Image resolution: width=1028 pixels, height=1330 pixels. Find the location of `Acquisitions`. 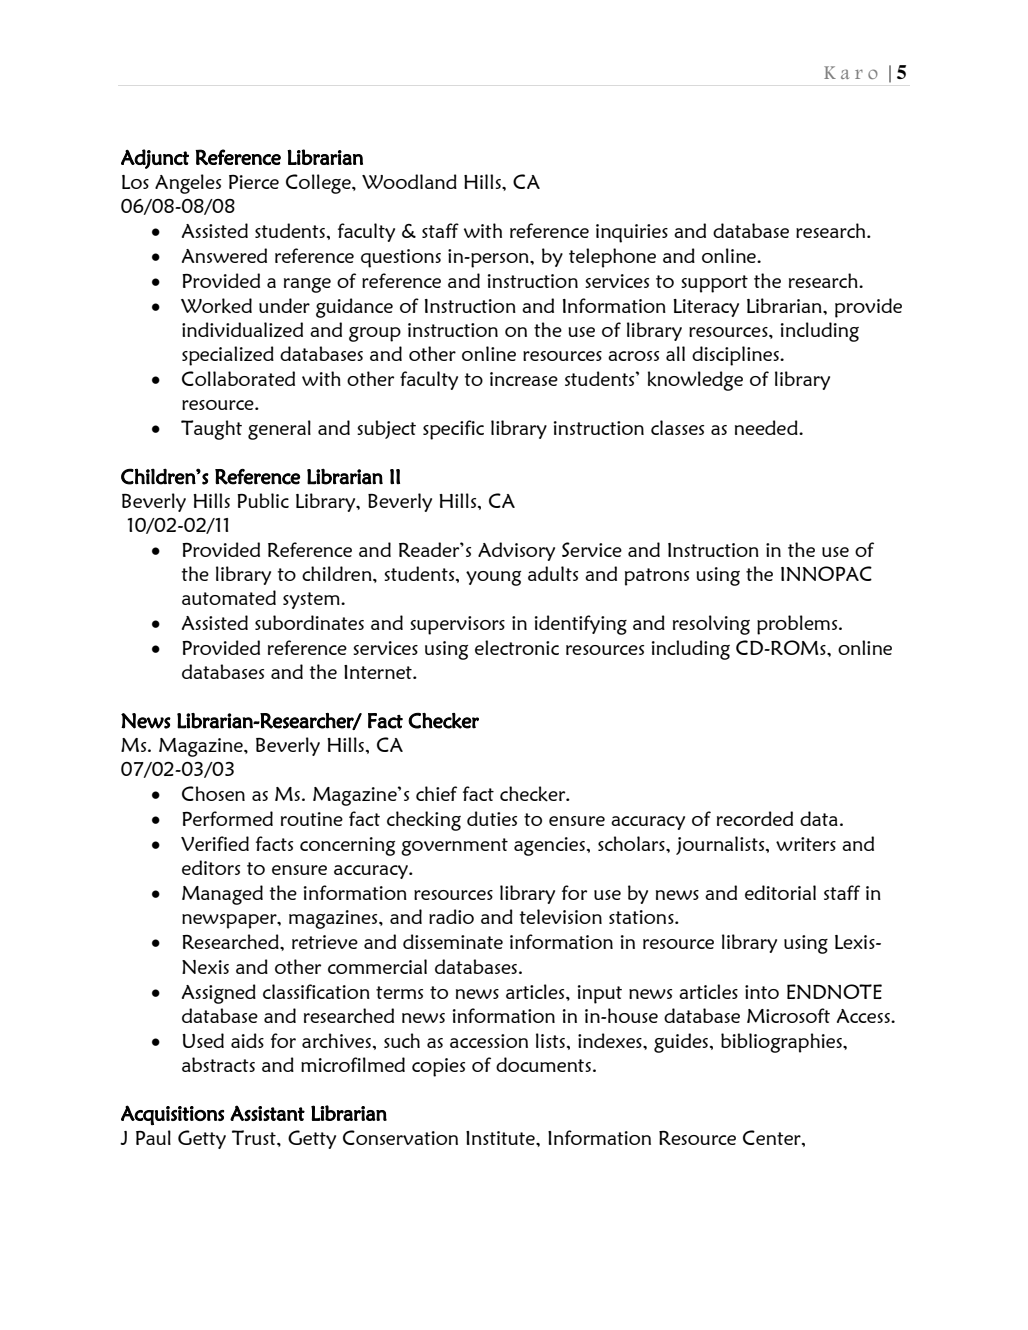

Acquisitions is located at coordinates (172, 1115).
